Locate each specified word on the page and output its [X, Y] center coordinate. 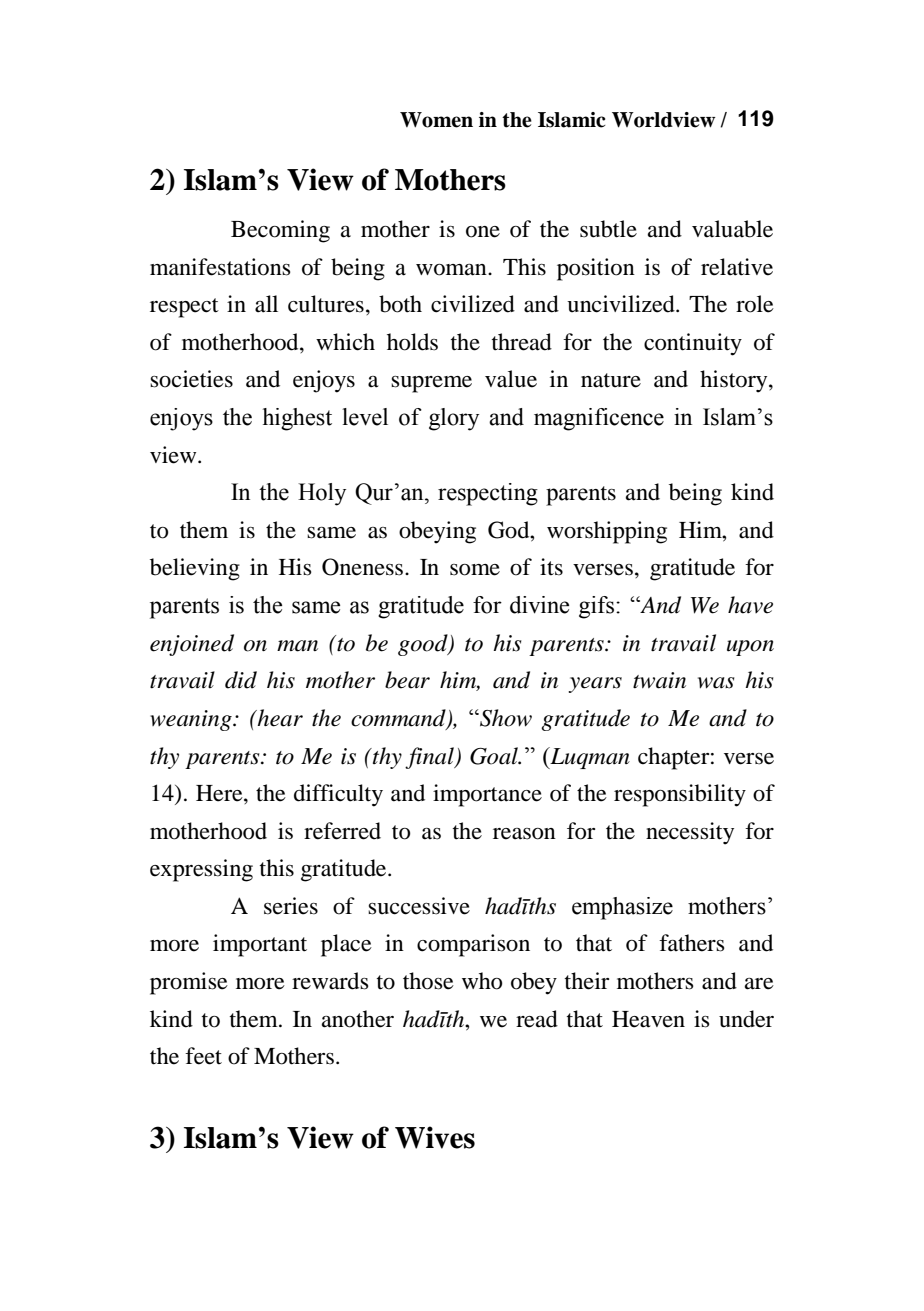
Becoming [280, 231]
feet [203, 1056]
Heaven [648, 1019]
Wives [435, 1137]
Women [436, 120]
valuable [732, 229]
